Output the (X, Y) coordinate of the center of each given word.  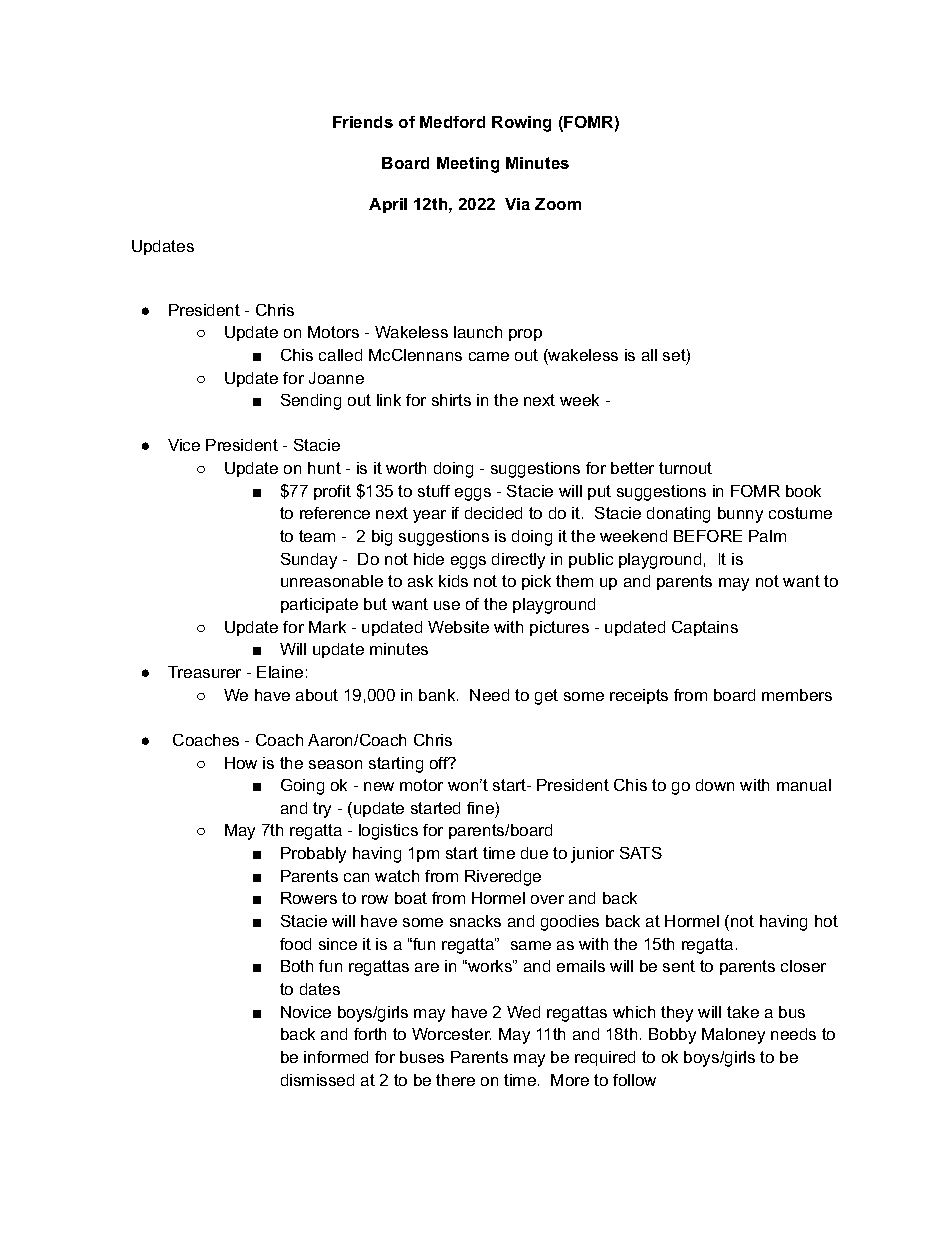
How (241, 763)
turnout (685, 468)
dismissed (317, 1080)
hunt (324, 468)
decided (493, 513)
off (440, 763)
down (715, 785)
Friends (363, 122)
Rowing (521, 124)
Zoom (558, 204)
